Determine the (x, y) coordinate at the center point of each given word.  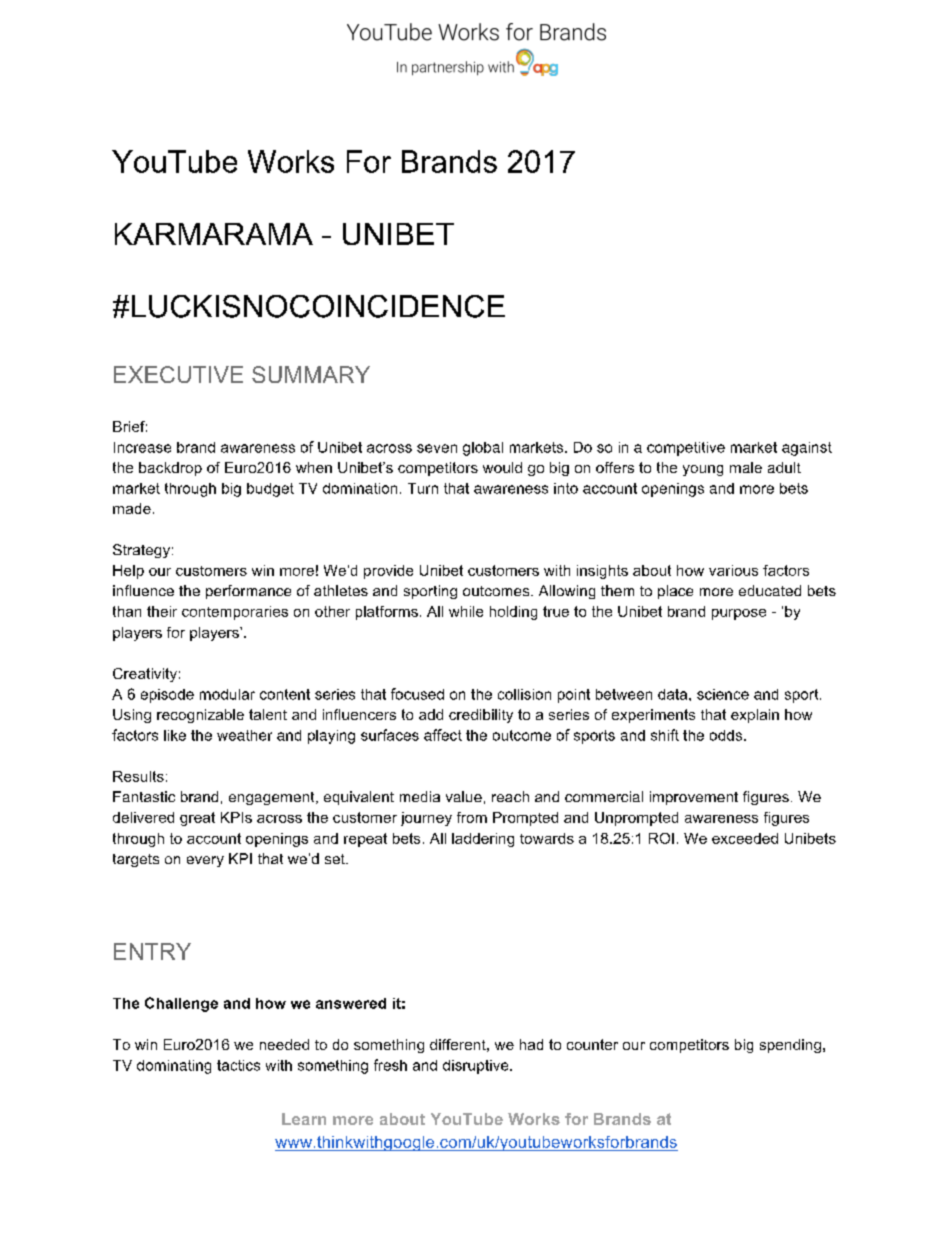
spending (790, 1046)
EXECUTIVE (178, 374)
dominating (174, 1067)
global (483, 449)
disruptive (477, 1067)
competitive (686, 449)
